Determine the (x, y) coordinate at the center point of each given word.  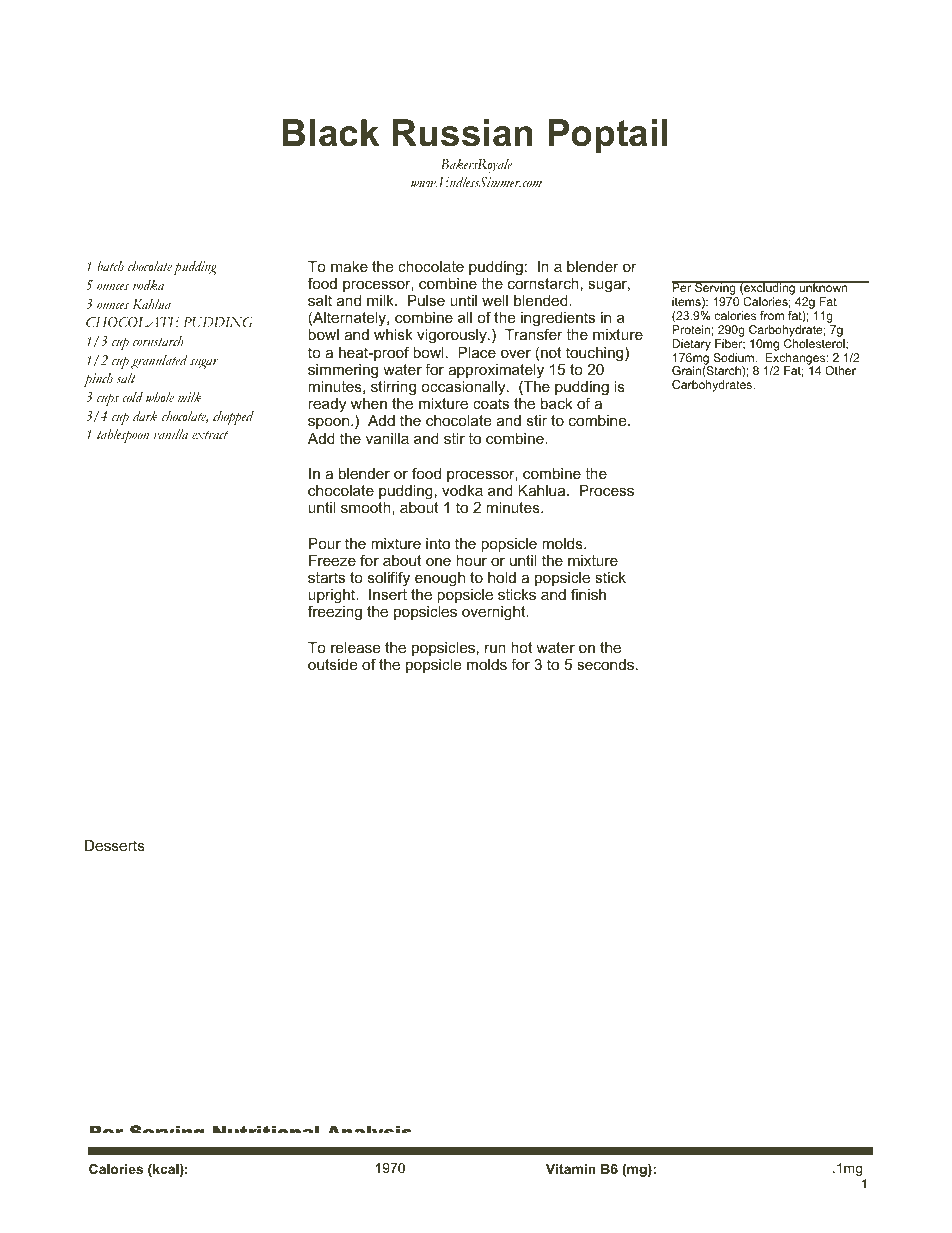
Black (330, 133)
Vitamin (571, 1169)
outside (332, 664)
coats (491, 403)
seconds (605, 664)
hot (521, 647)
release (355, 647)
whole (160, 397)
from (772, 315)
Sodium (734, 357)
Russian (462, 133)
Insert (388, 594)
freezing (335, 613)
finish (588, 594)
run (495, 648)
